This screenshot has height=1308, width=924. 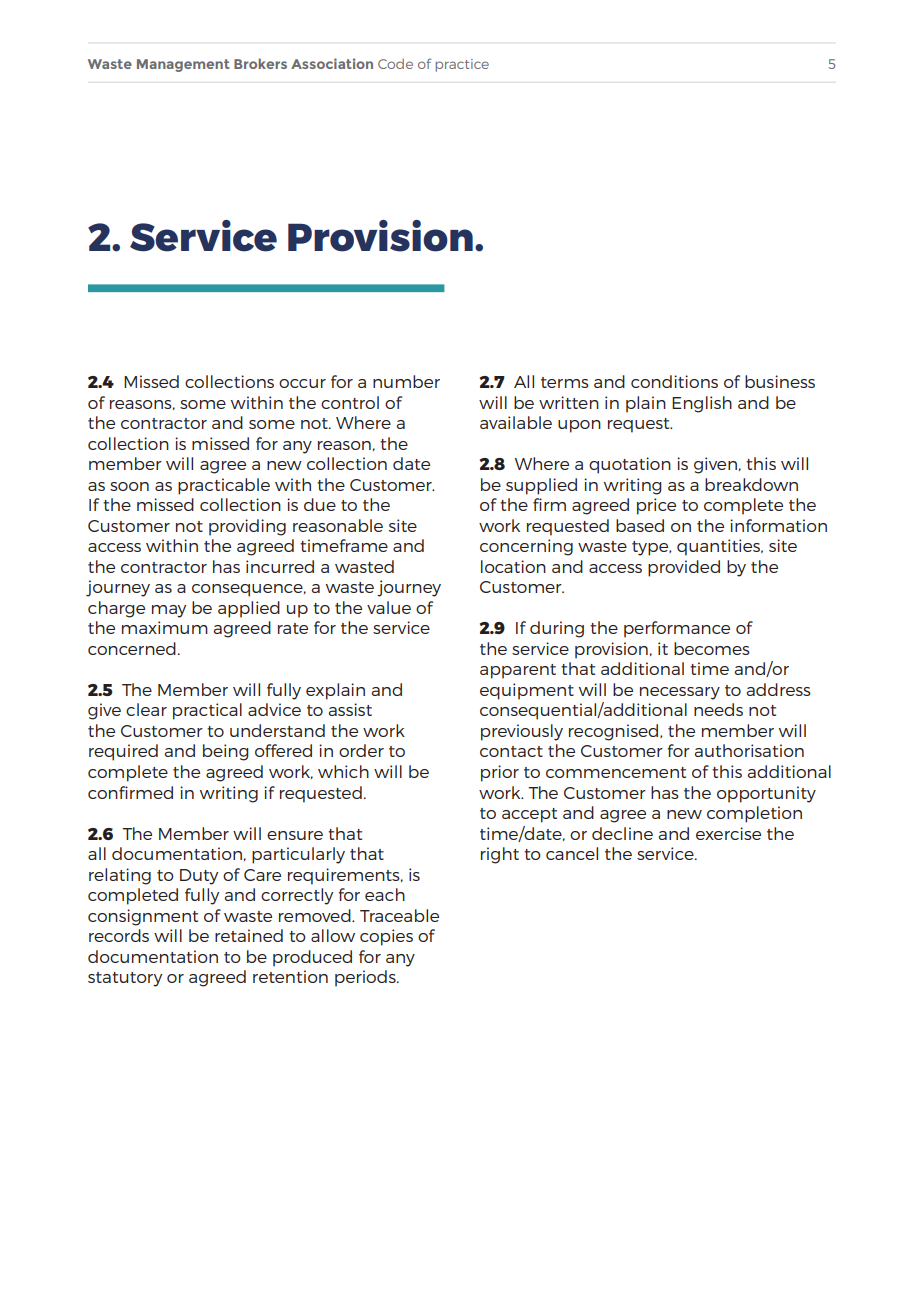 What do you see at coordinates (302, 383) in the screenshot?
I see `occur` at bounding box center [302, 383].
